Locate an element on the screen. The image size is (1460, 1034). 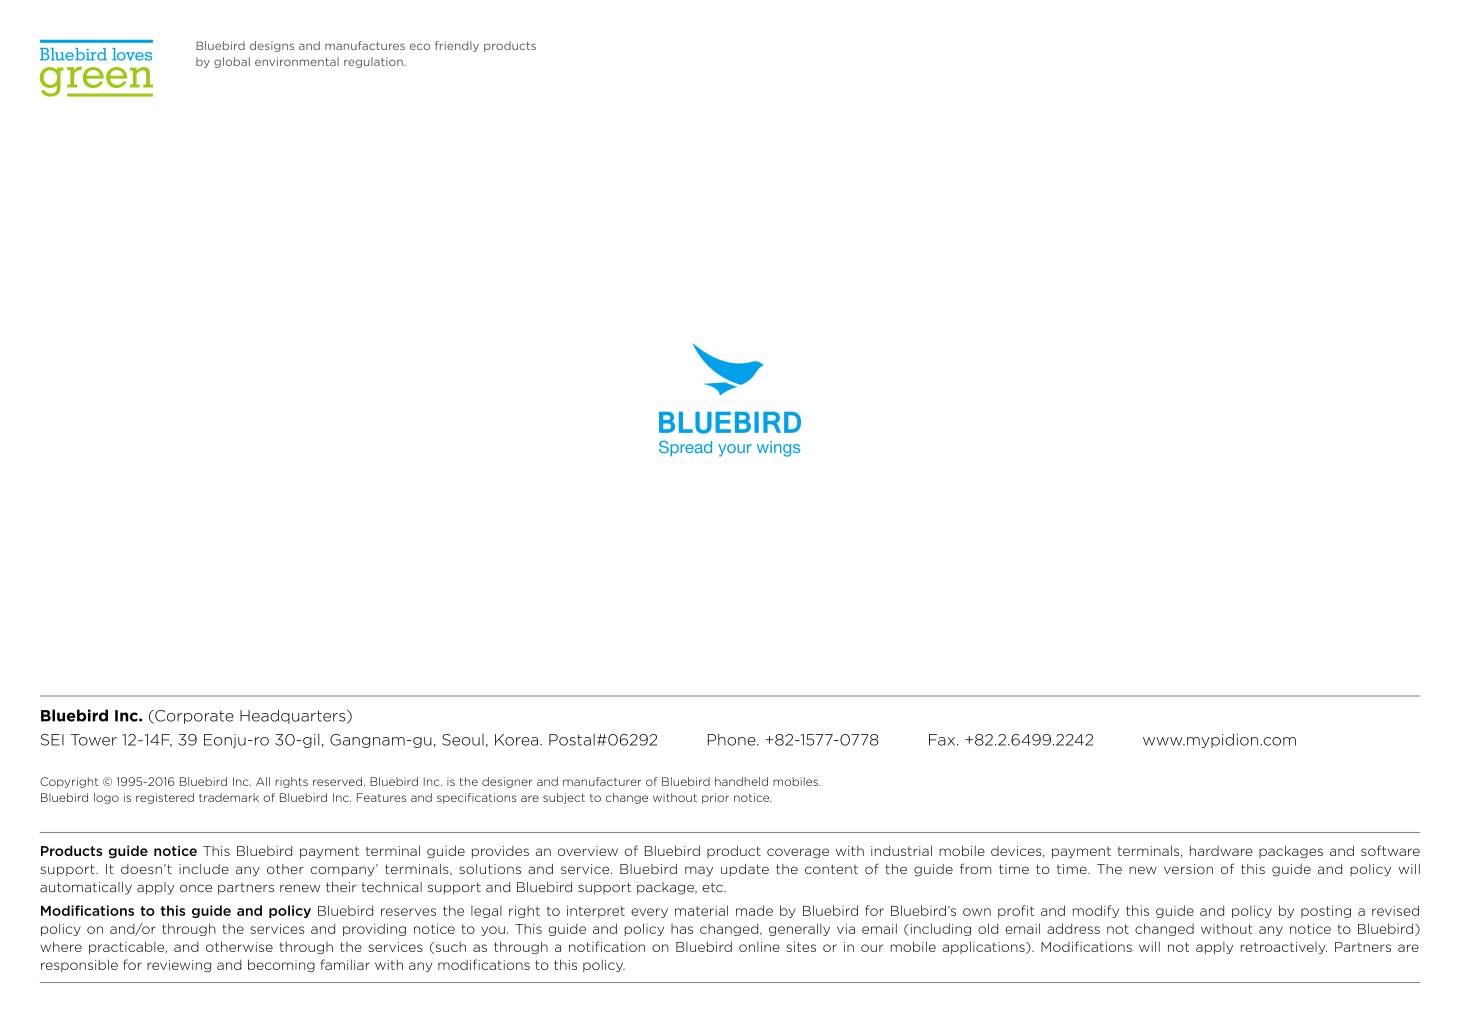
Corporate is located at coordinates (193, 717).
